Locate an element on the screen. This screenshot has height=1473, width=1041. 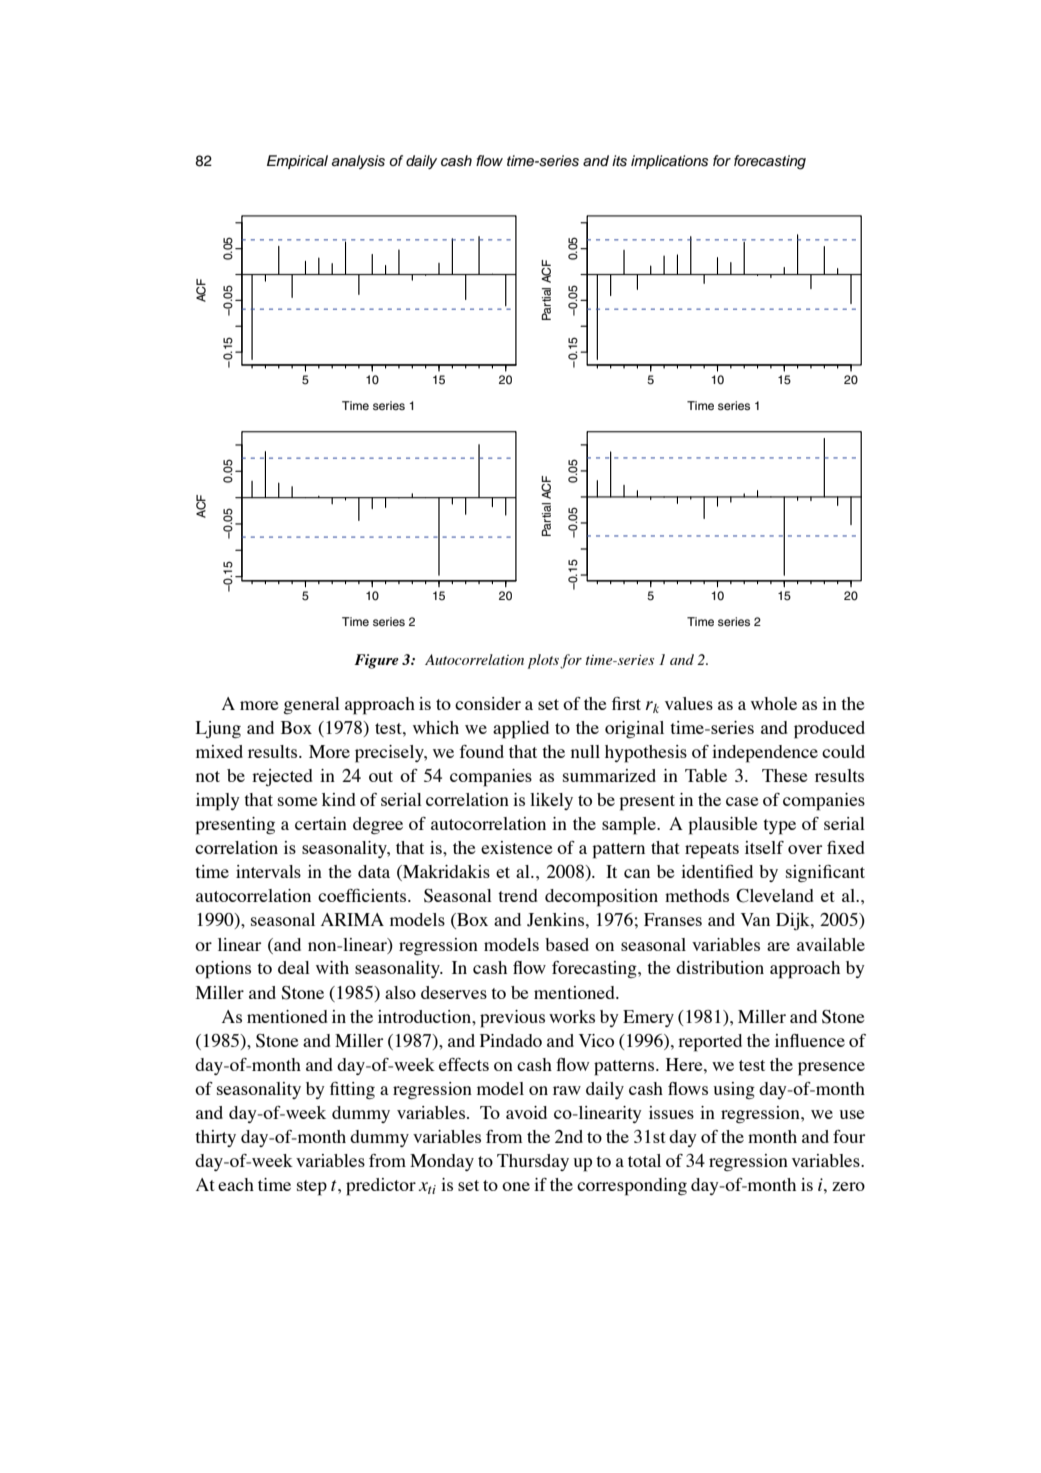
implications is located at coordinates (669, 162).
